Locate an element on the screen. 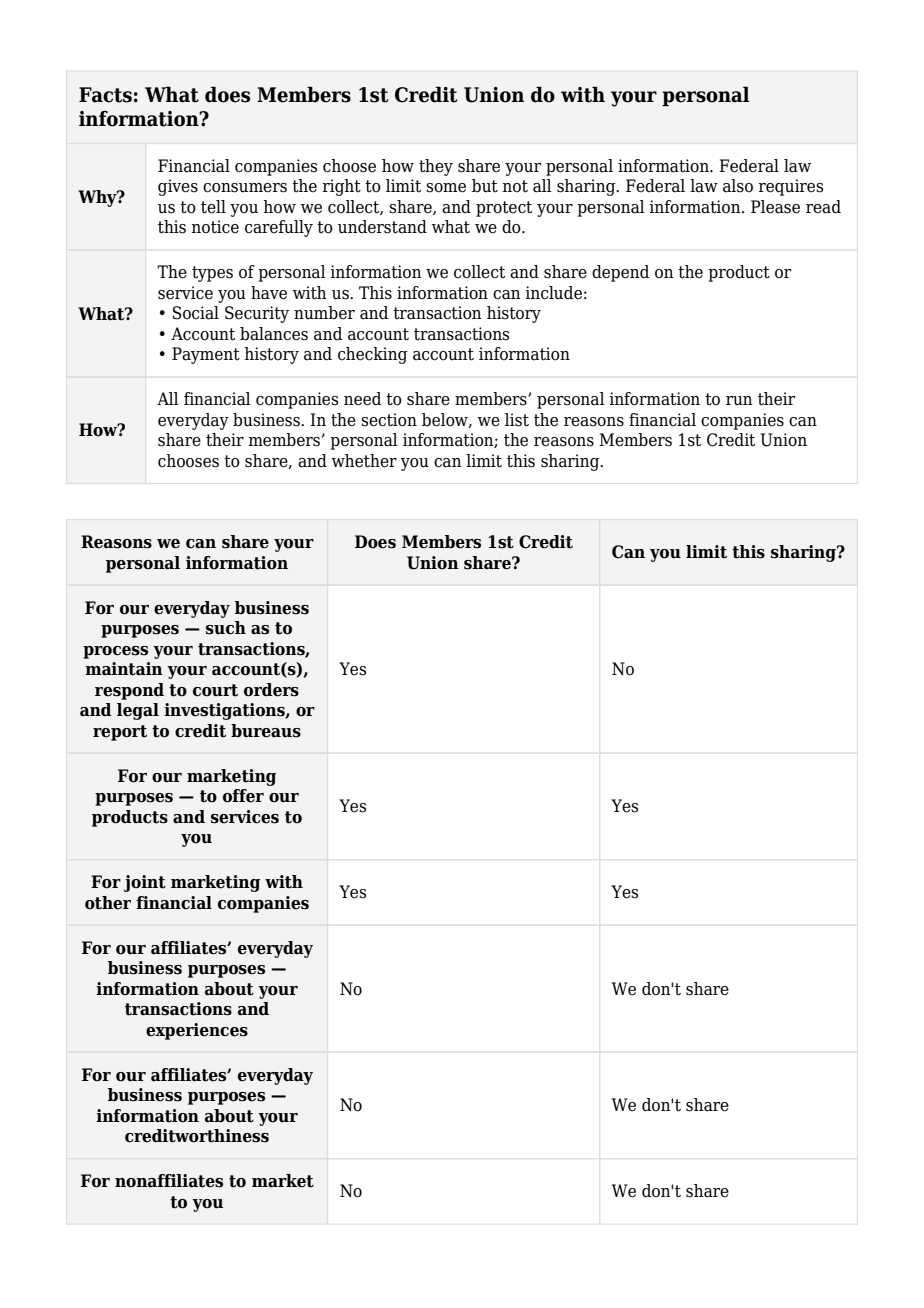 This screenshot has width=924, height=1308. Facts is located at coordinates (105, 95).
